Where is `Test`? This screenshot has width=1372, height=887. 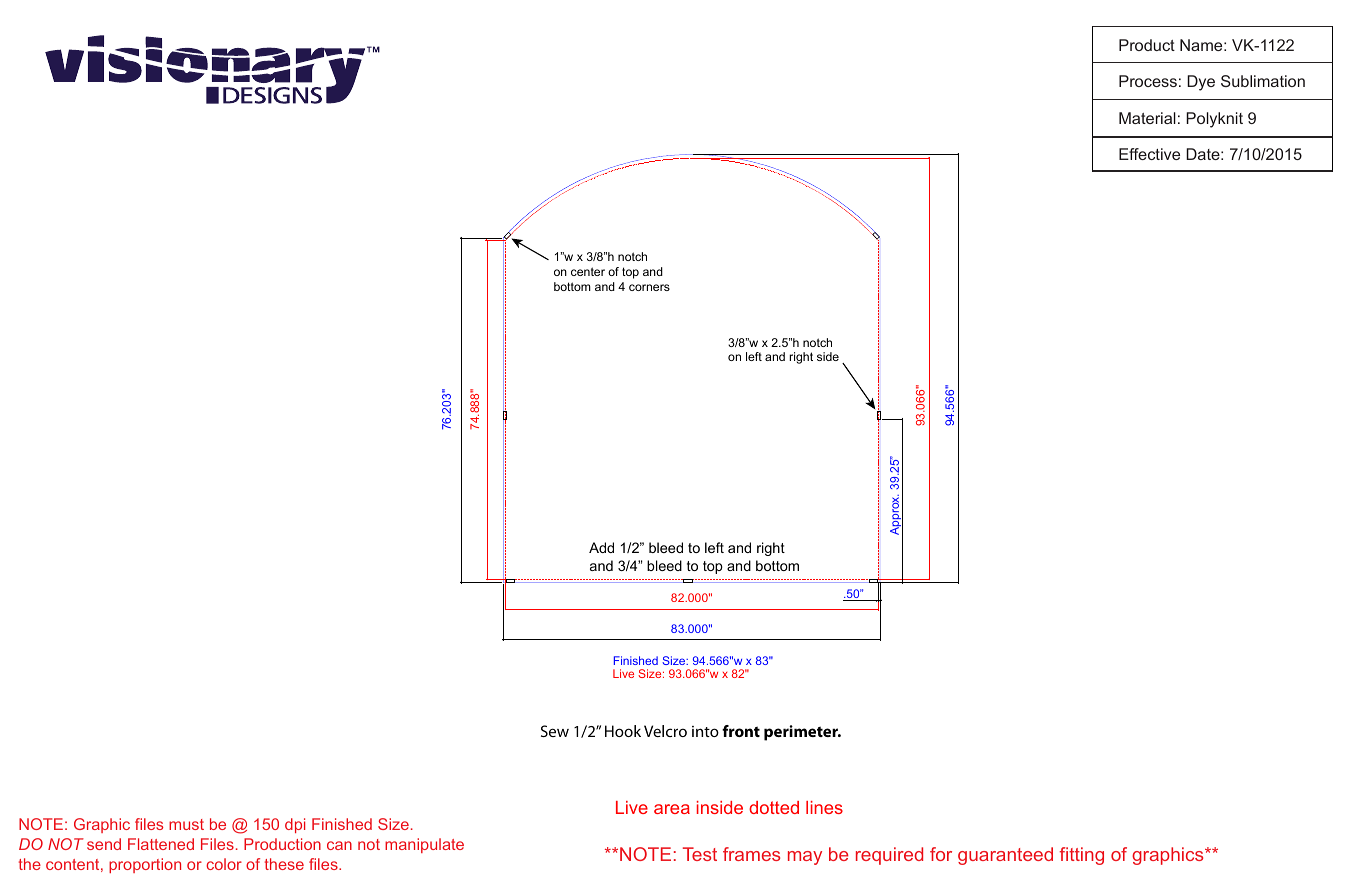 Test is located at coordinates (700, 854).
